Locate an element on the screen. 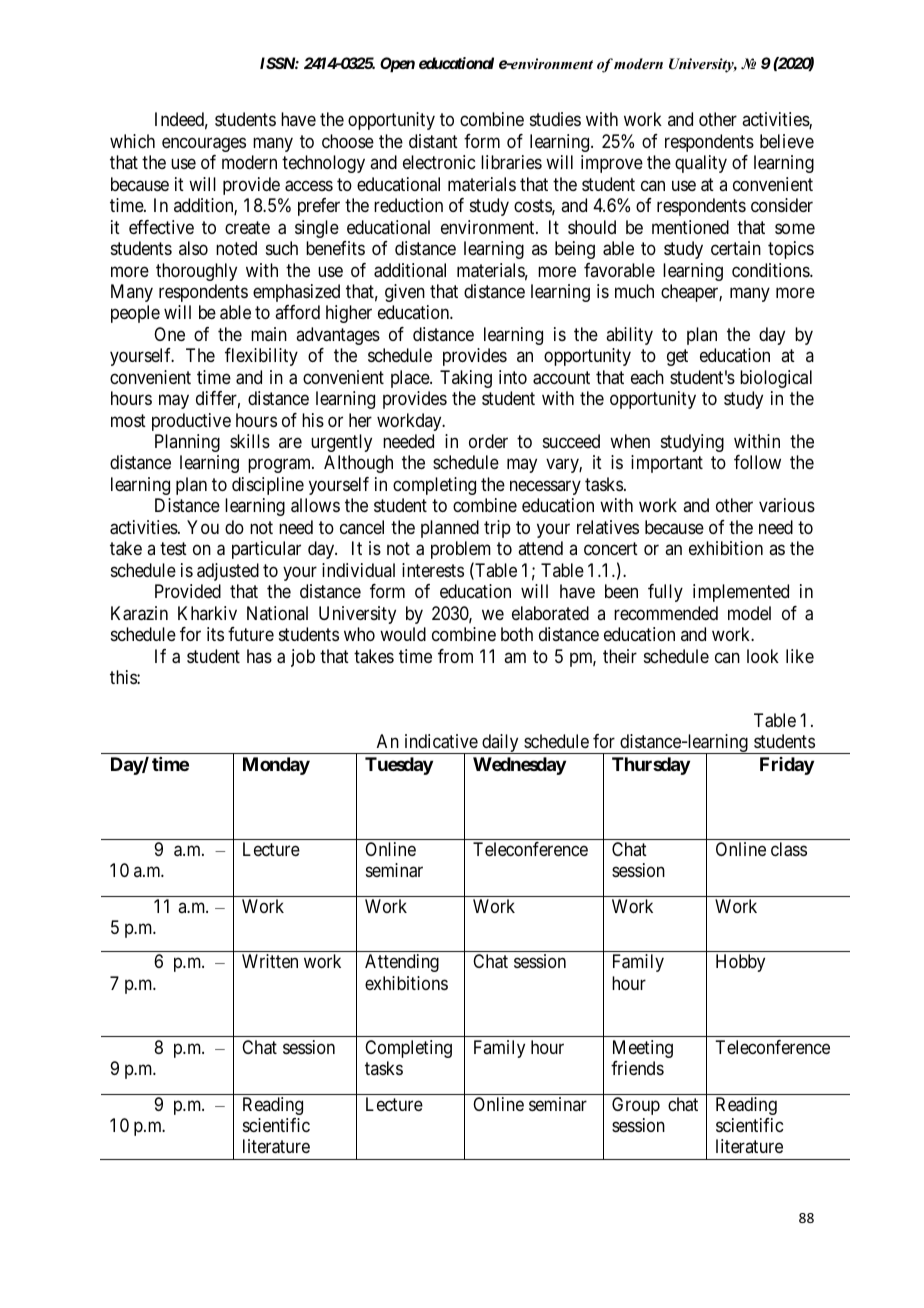 Image resolution: width=924 pixels, height=1308 pixels. adjusted is located at coordinates (228, 572).
